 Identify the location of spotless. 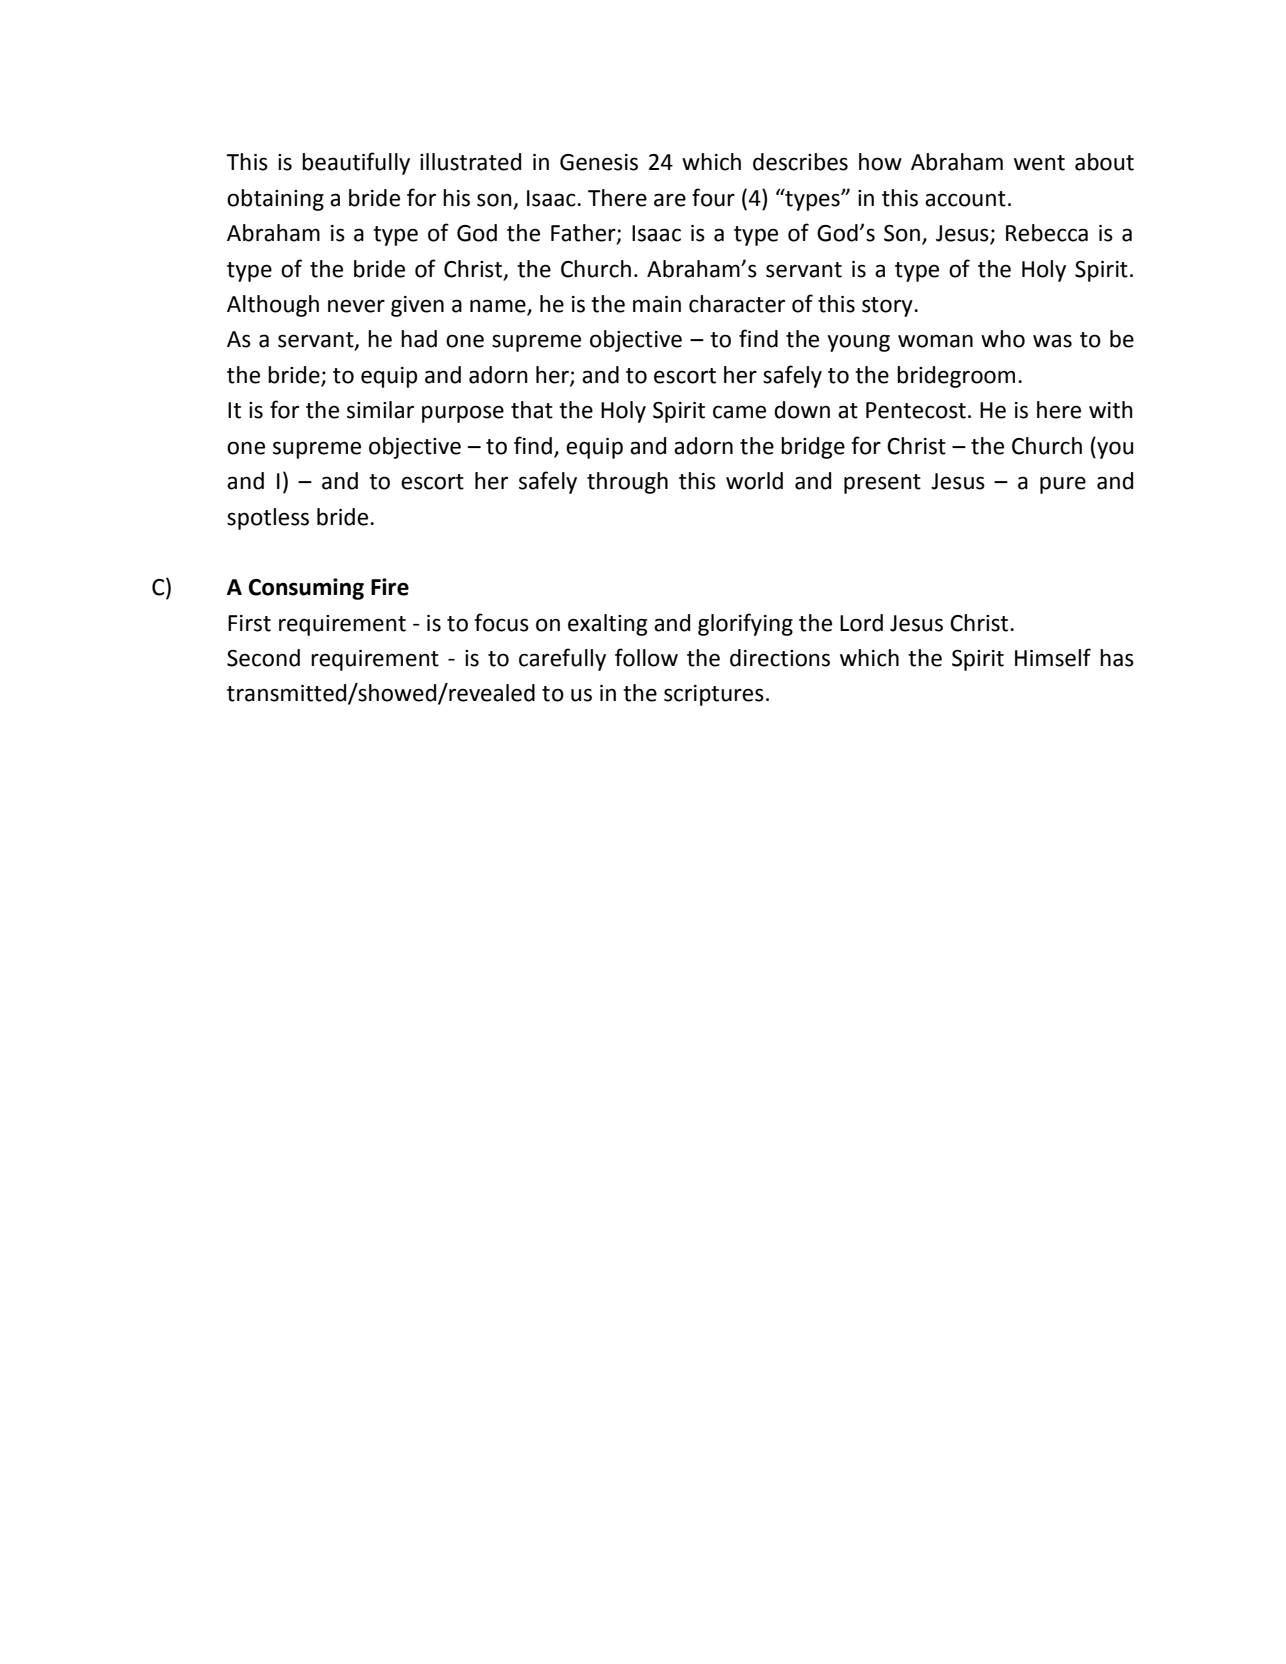
(268, 519).
